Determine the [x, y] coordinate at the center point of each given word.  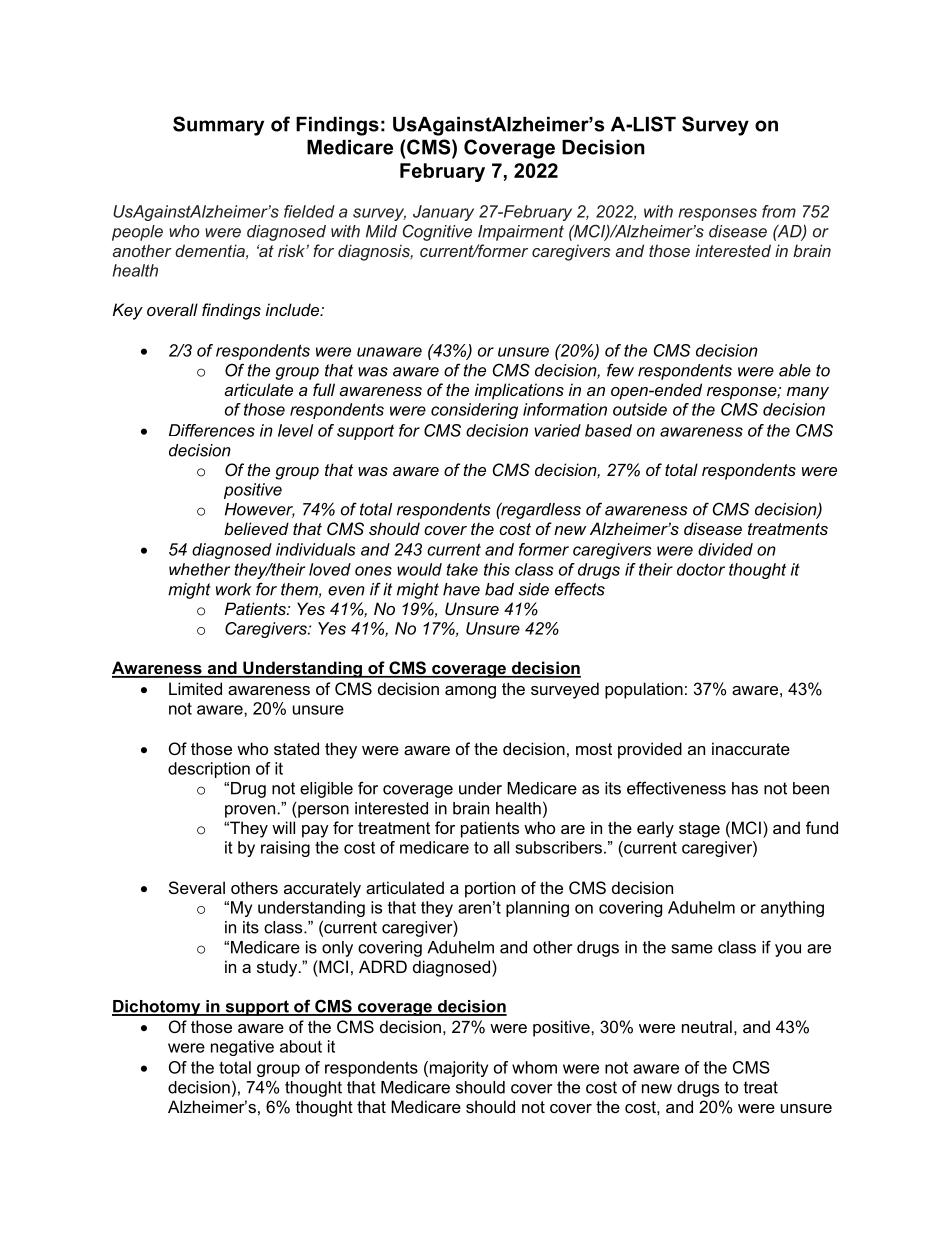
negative [242, 1048]
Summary [218, 126]
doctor [701, 569]
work [234, 589]
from [779, 211]
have [461, 589]
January [443, 213]
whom [534, 1067]
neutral [707, 1026]
